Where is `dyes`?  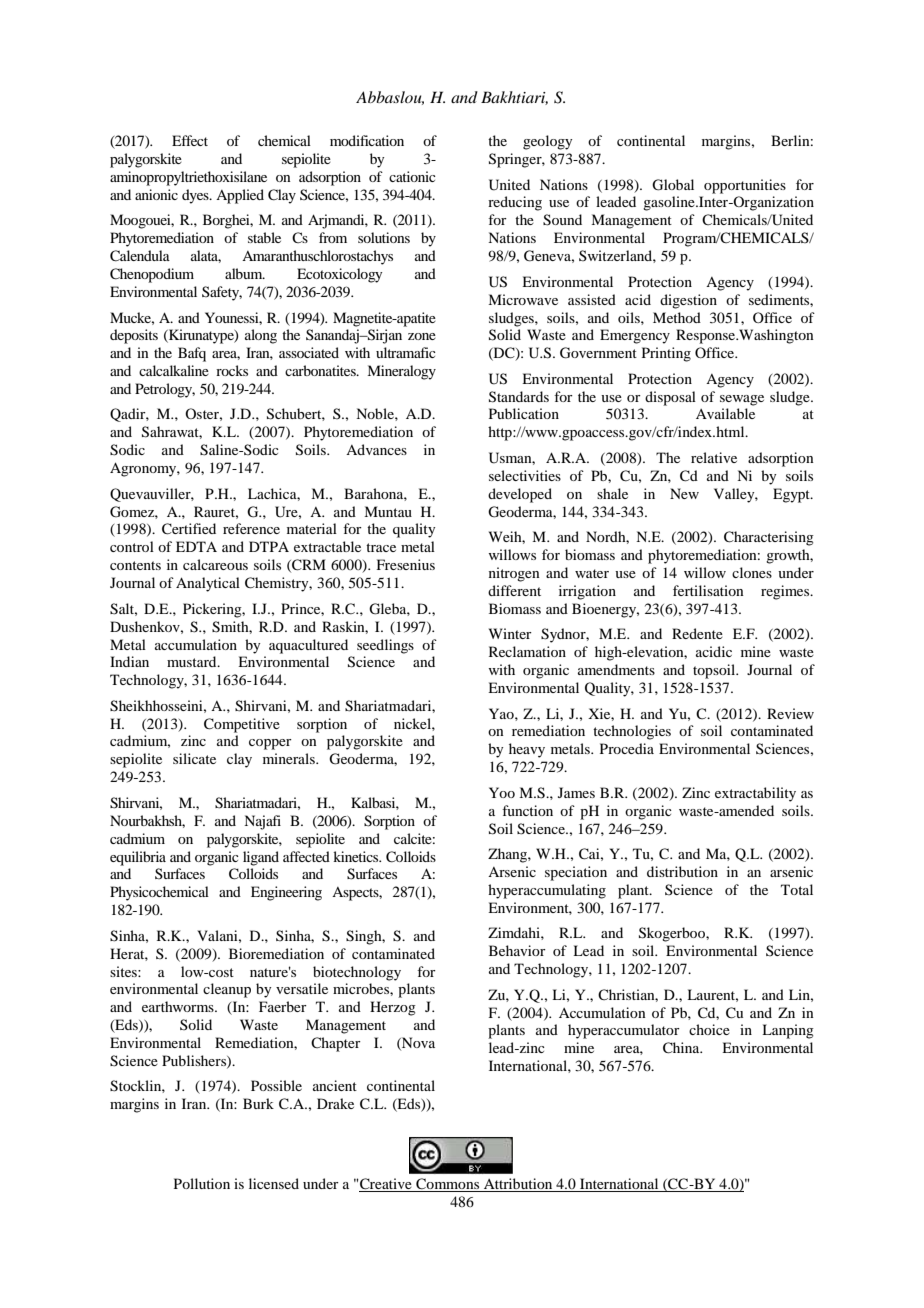
dyes is located at coordinates (196, 196).
